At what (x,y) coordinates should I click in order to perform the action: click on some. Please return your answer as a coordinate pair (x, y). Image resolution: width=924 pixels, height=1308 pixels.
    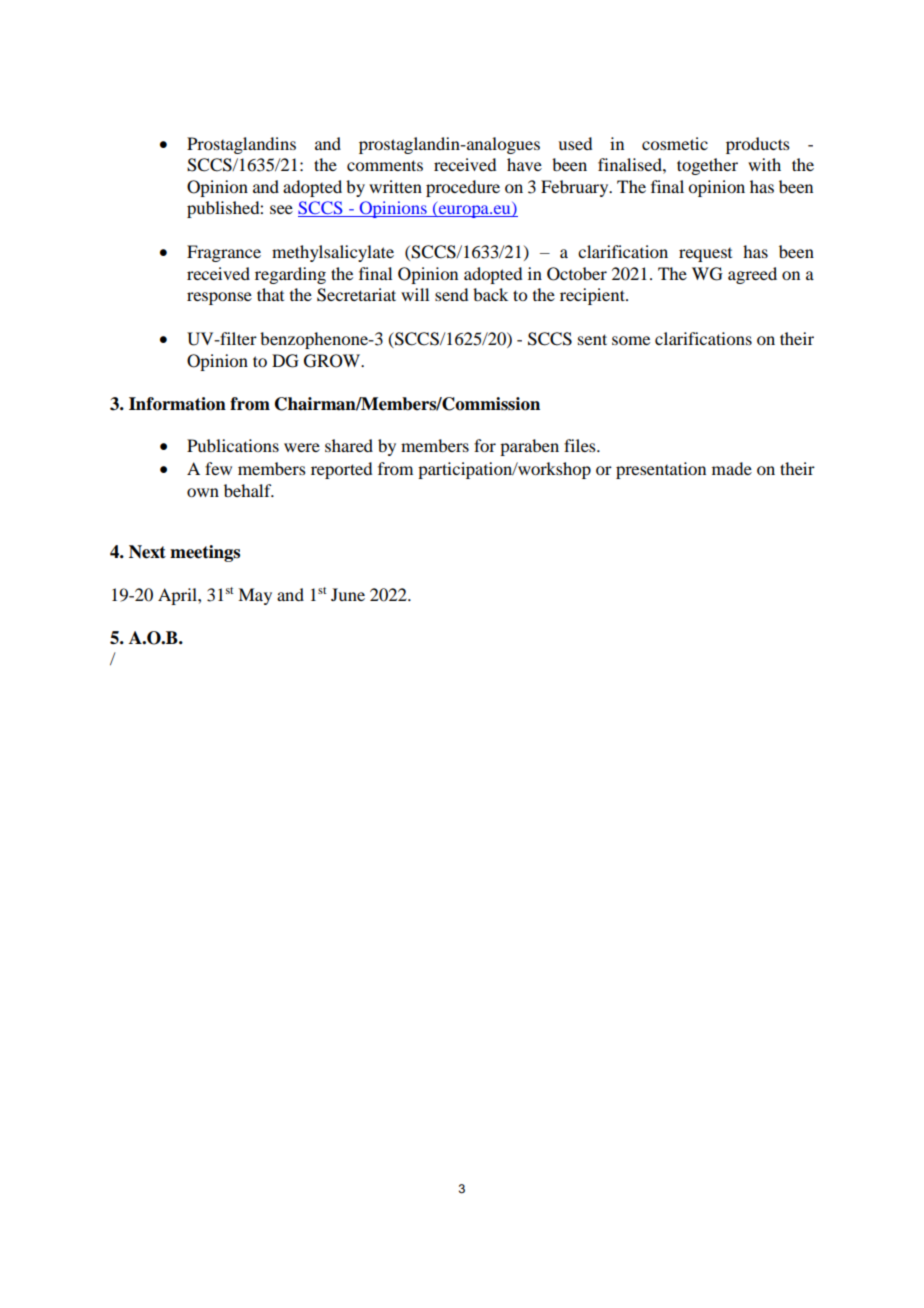
    Looking at the image, I should click on (631, 340).
